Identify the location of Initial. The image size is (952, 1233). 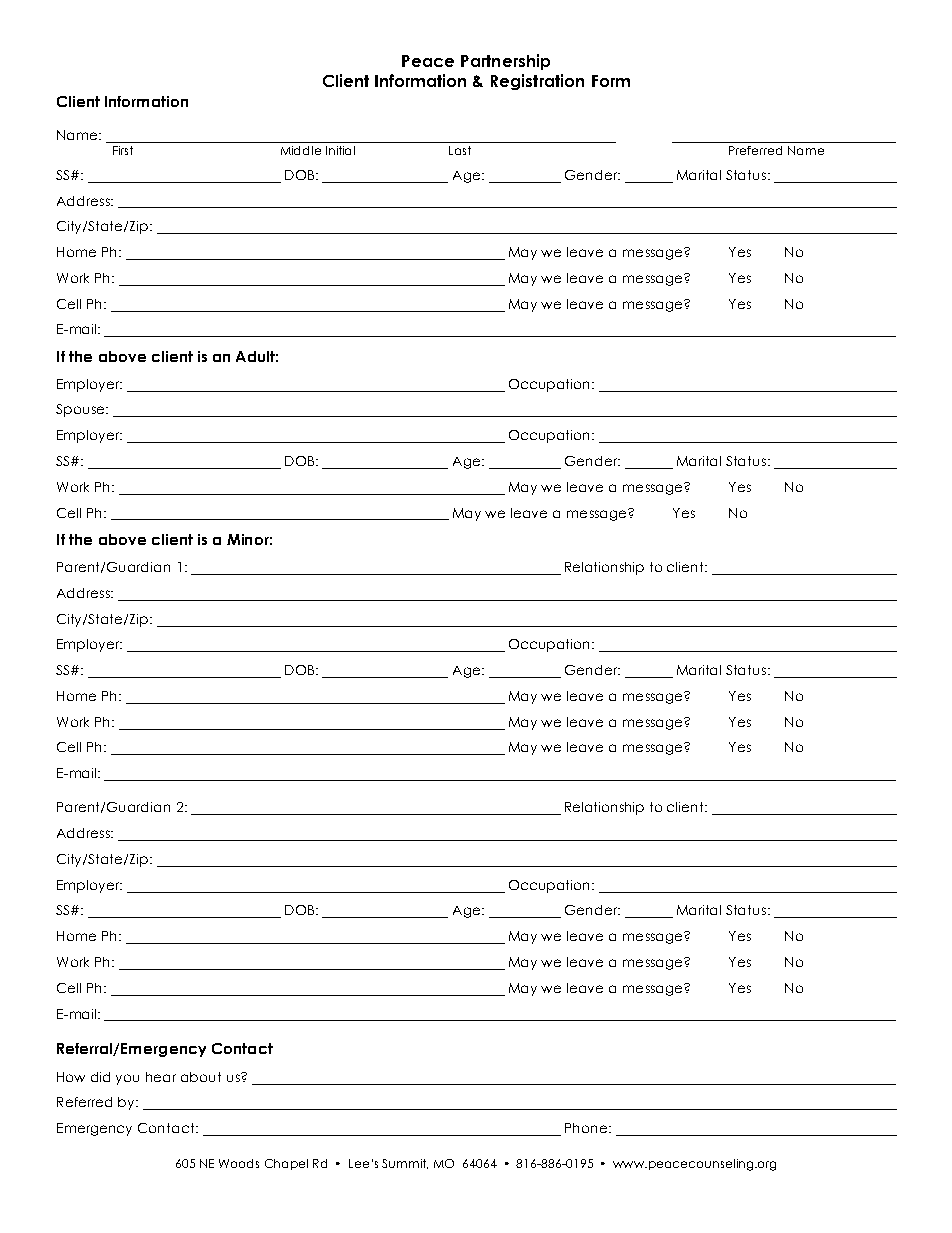
(340, 150).
